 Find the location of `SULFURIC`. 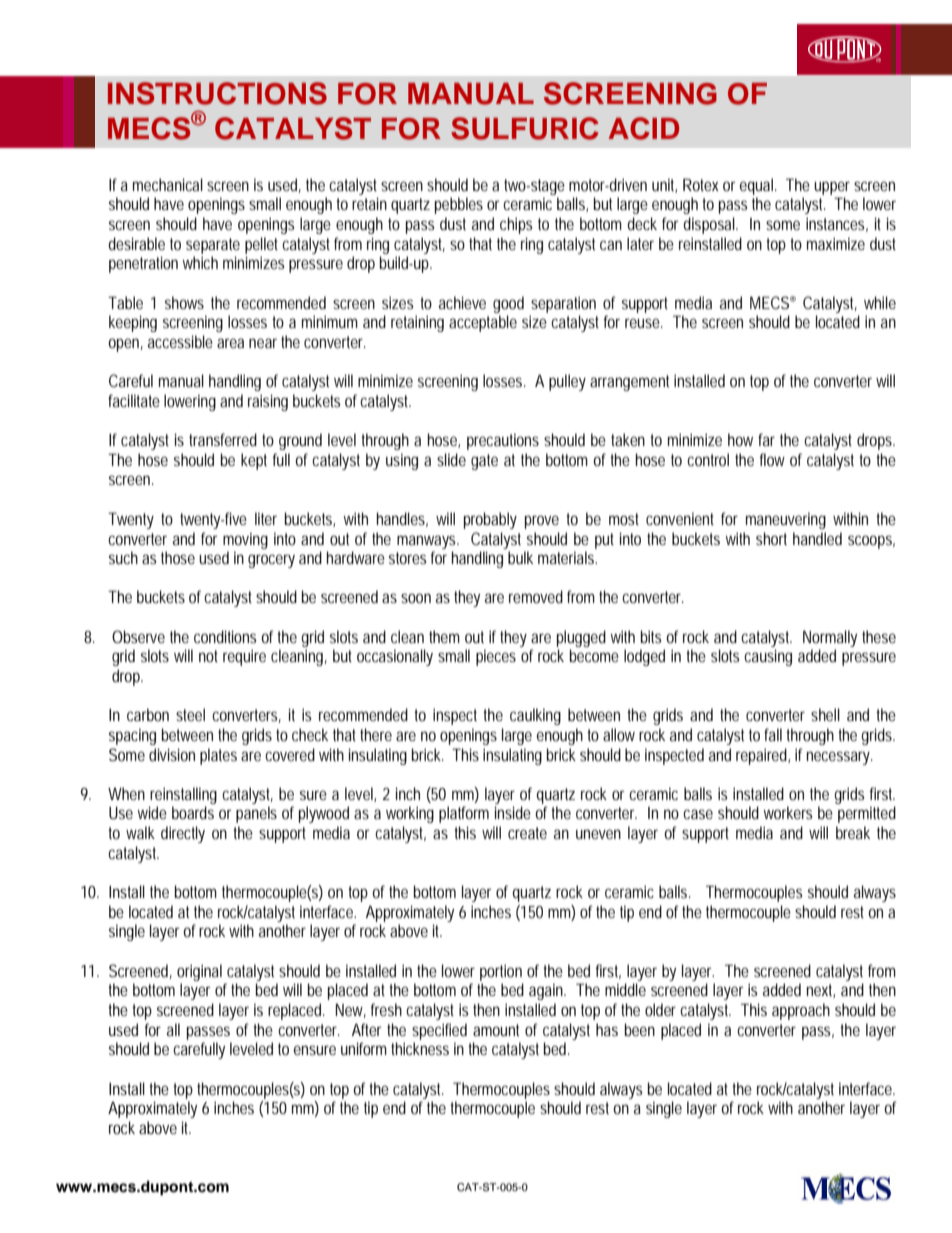

SULFURIC is located at coordinates (525, 128).
